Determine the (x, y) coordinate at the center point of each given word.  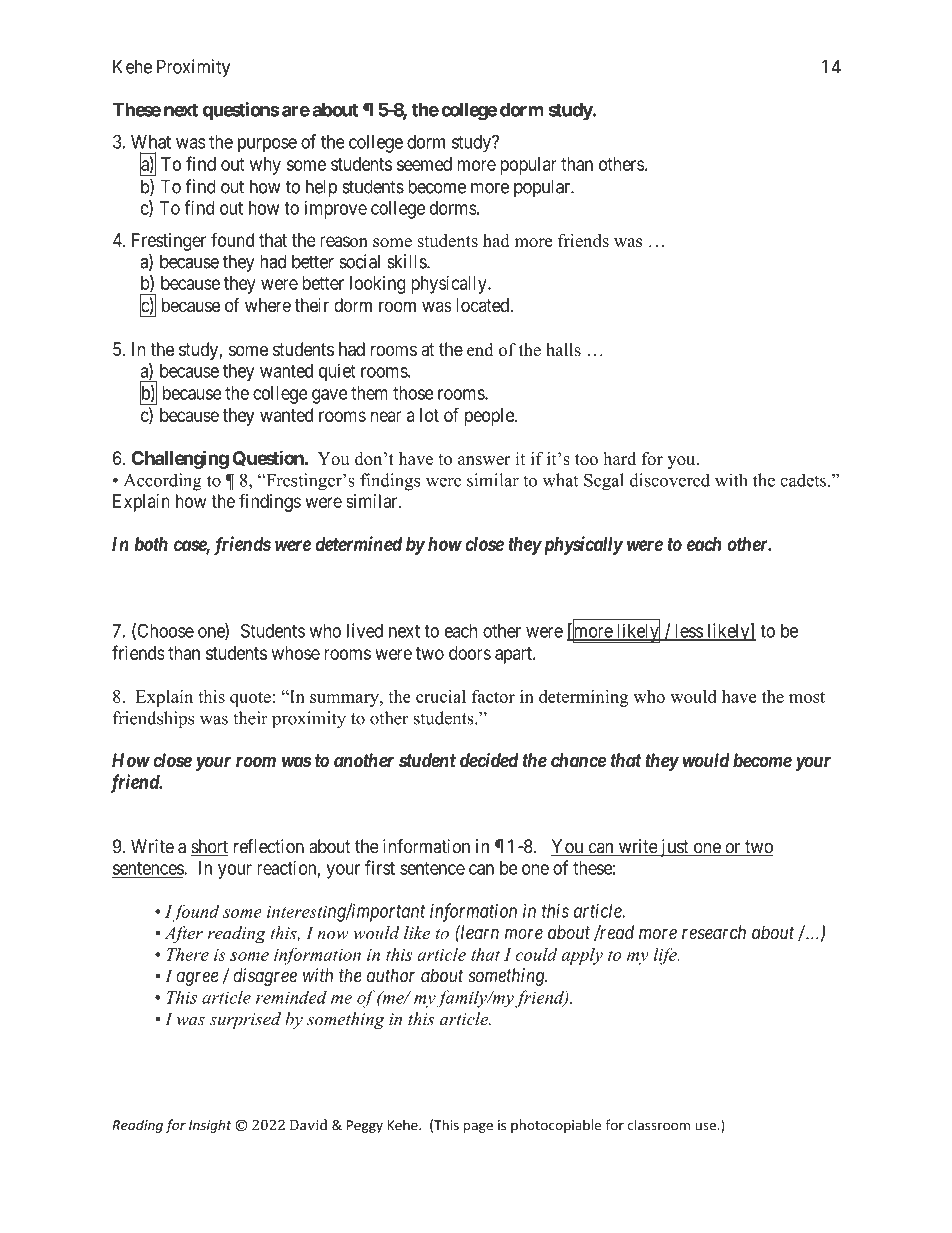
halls (563, 350)
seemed (424, 164)
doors (470, 653)
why (265, 166)
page (478, 1127)
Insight (210, 1126)
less (688, 632)
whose (296, 653)
